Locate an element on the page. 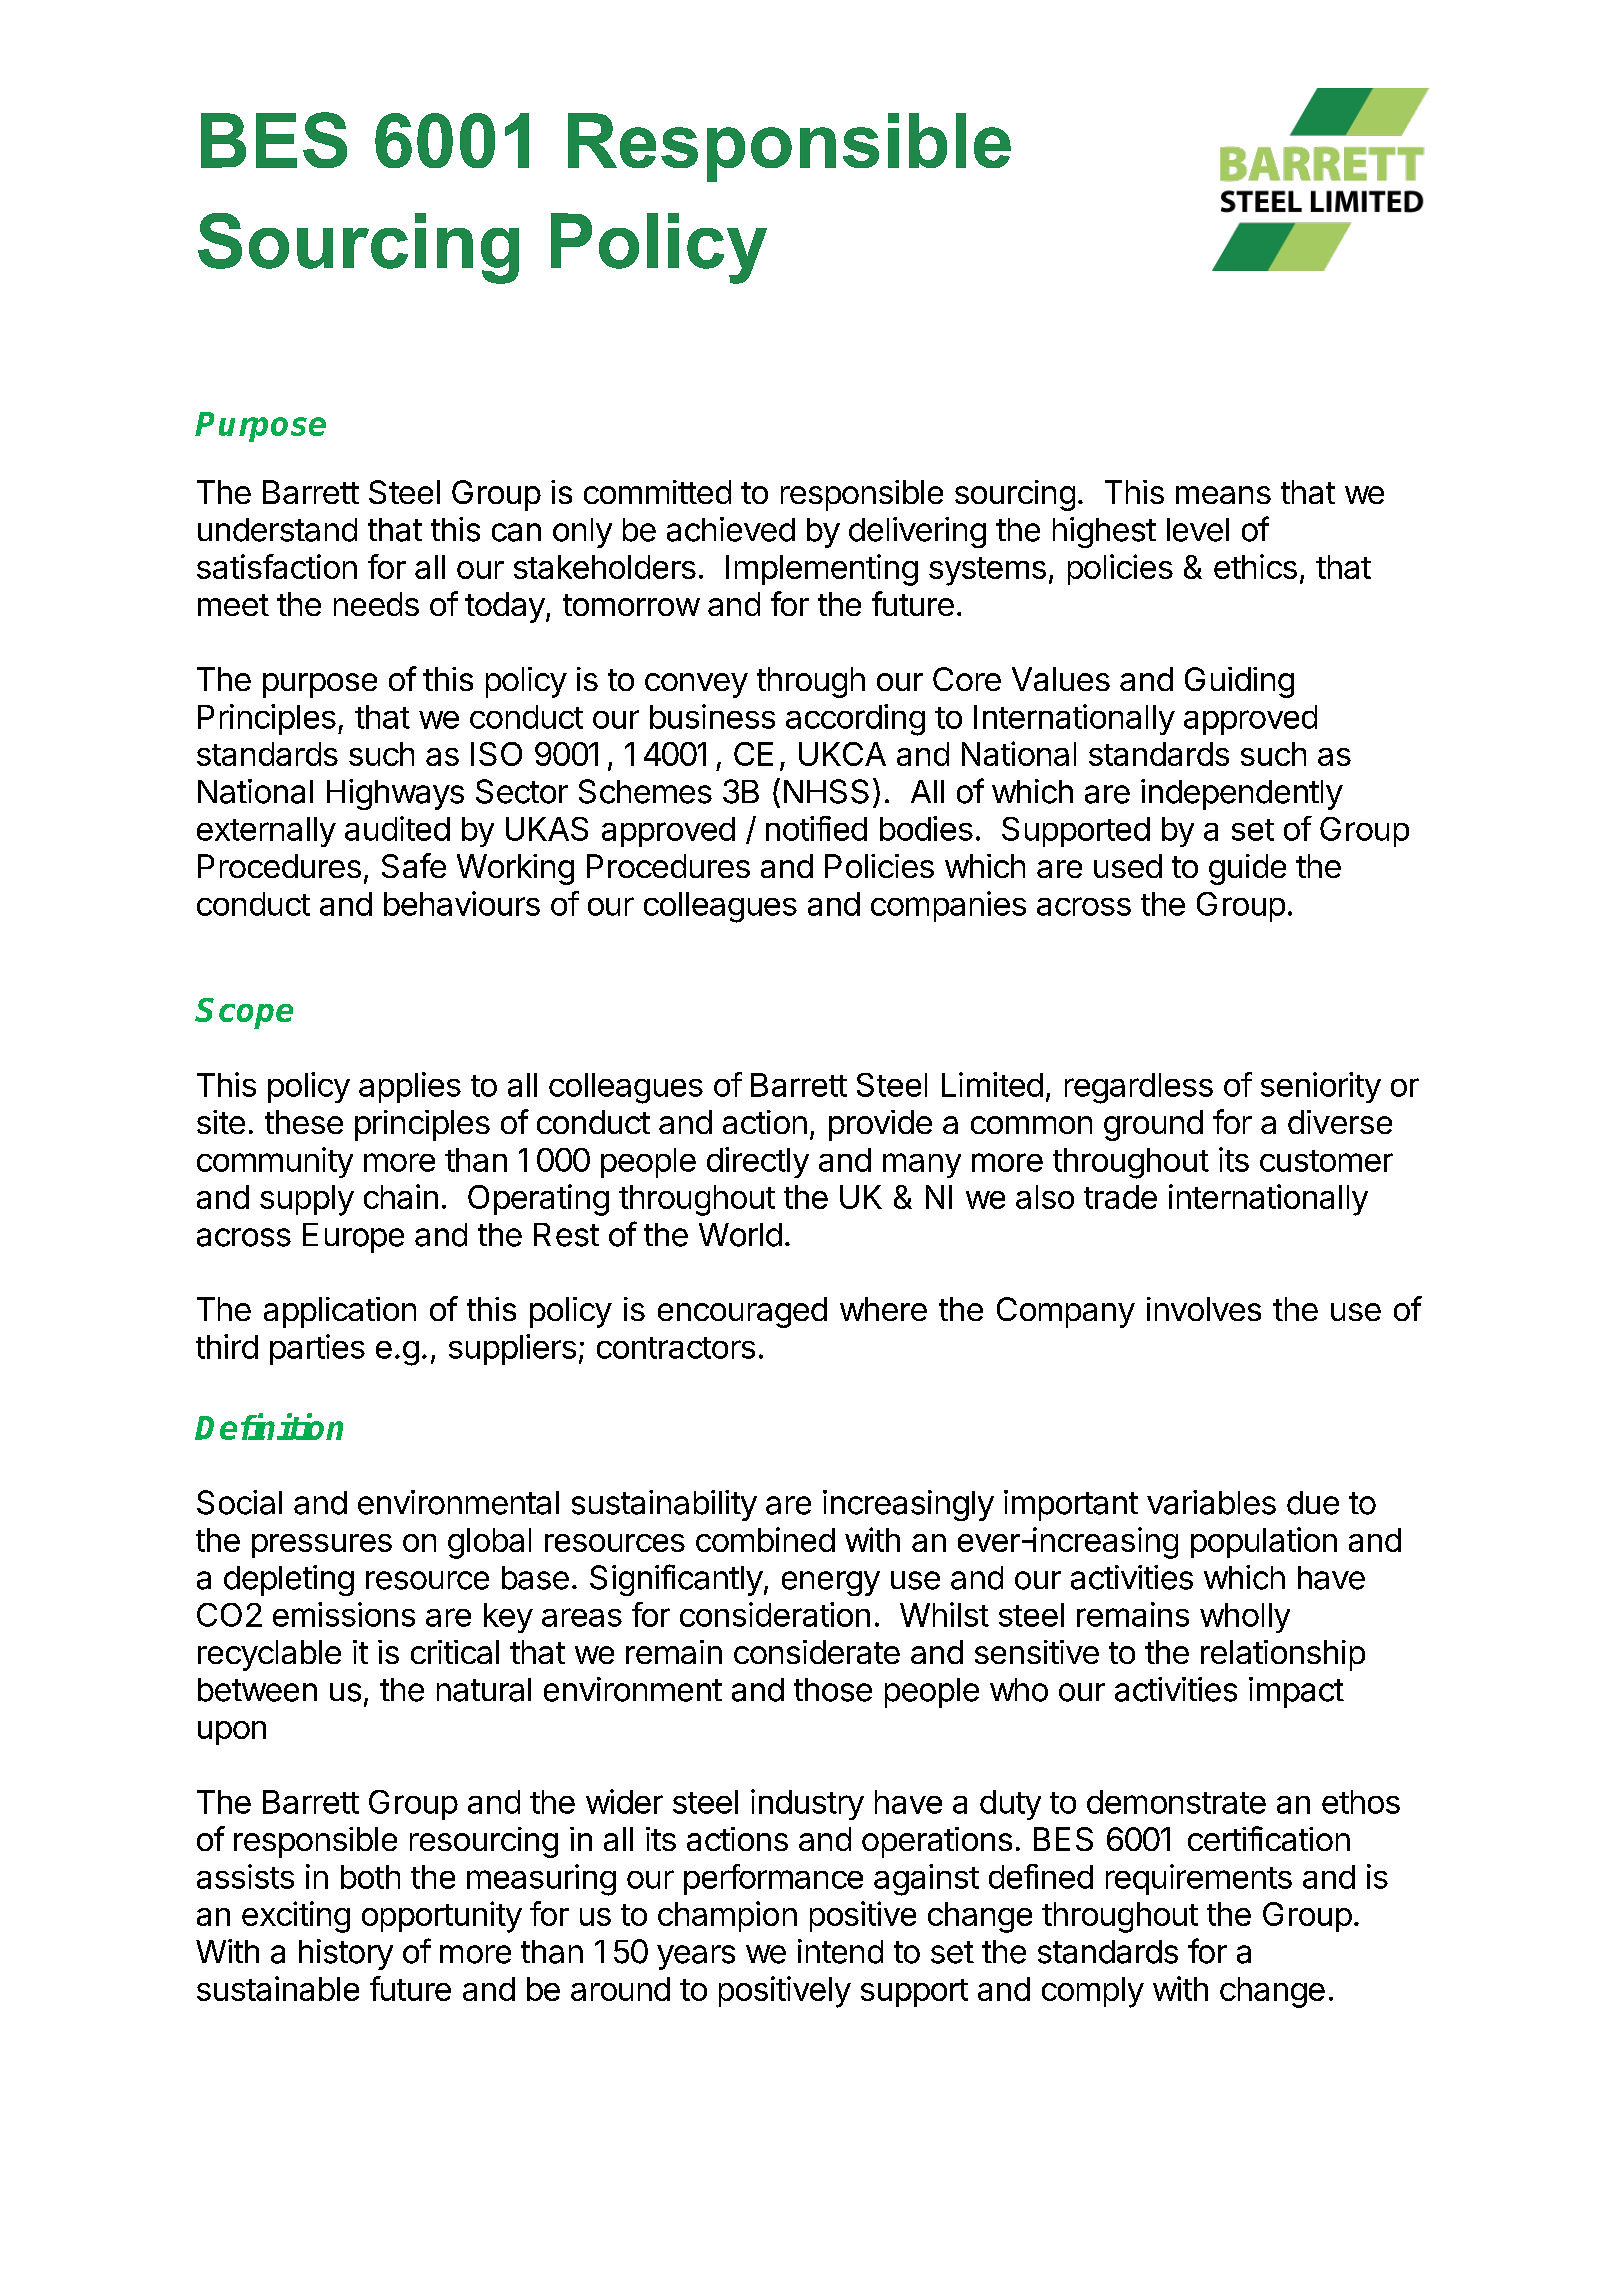 The image size is (1614, 2282). requirements is located at coordinates (1199, 1879).
